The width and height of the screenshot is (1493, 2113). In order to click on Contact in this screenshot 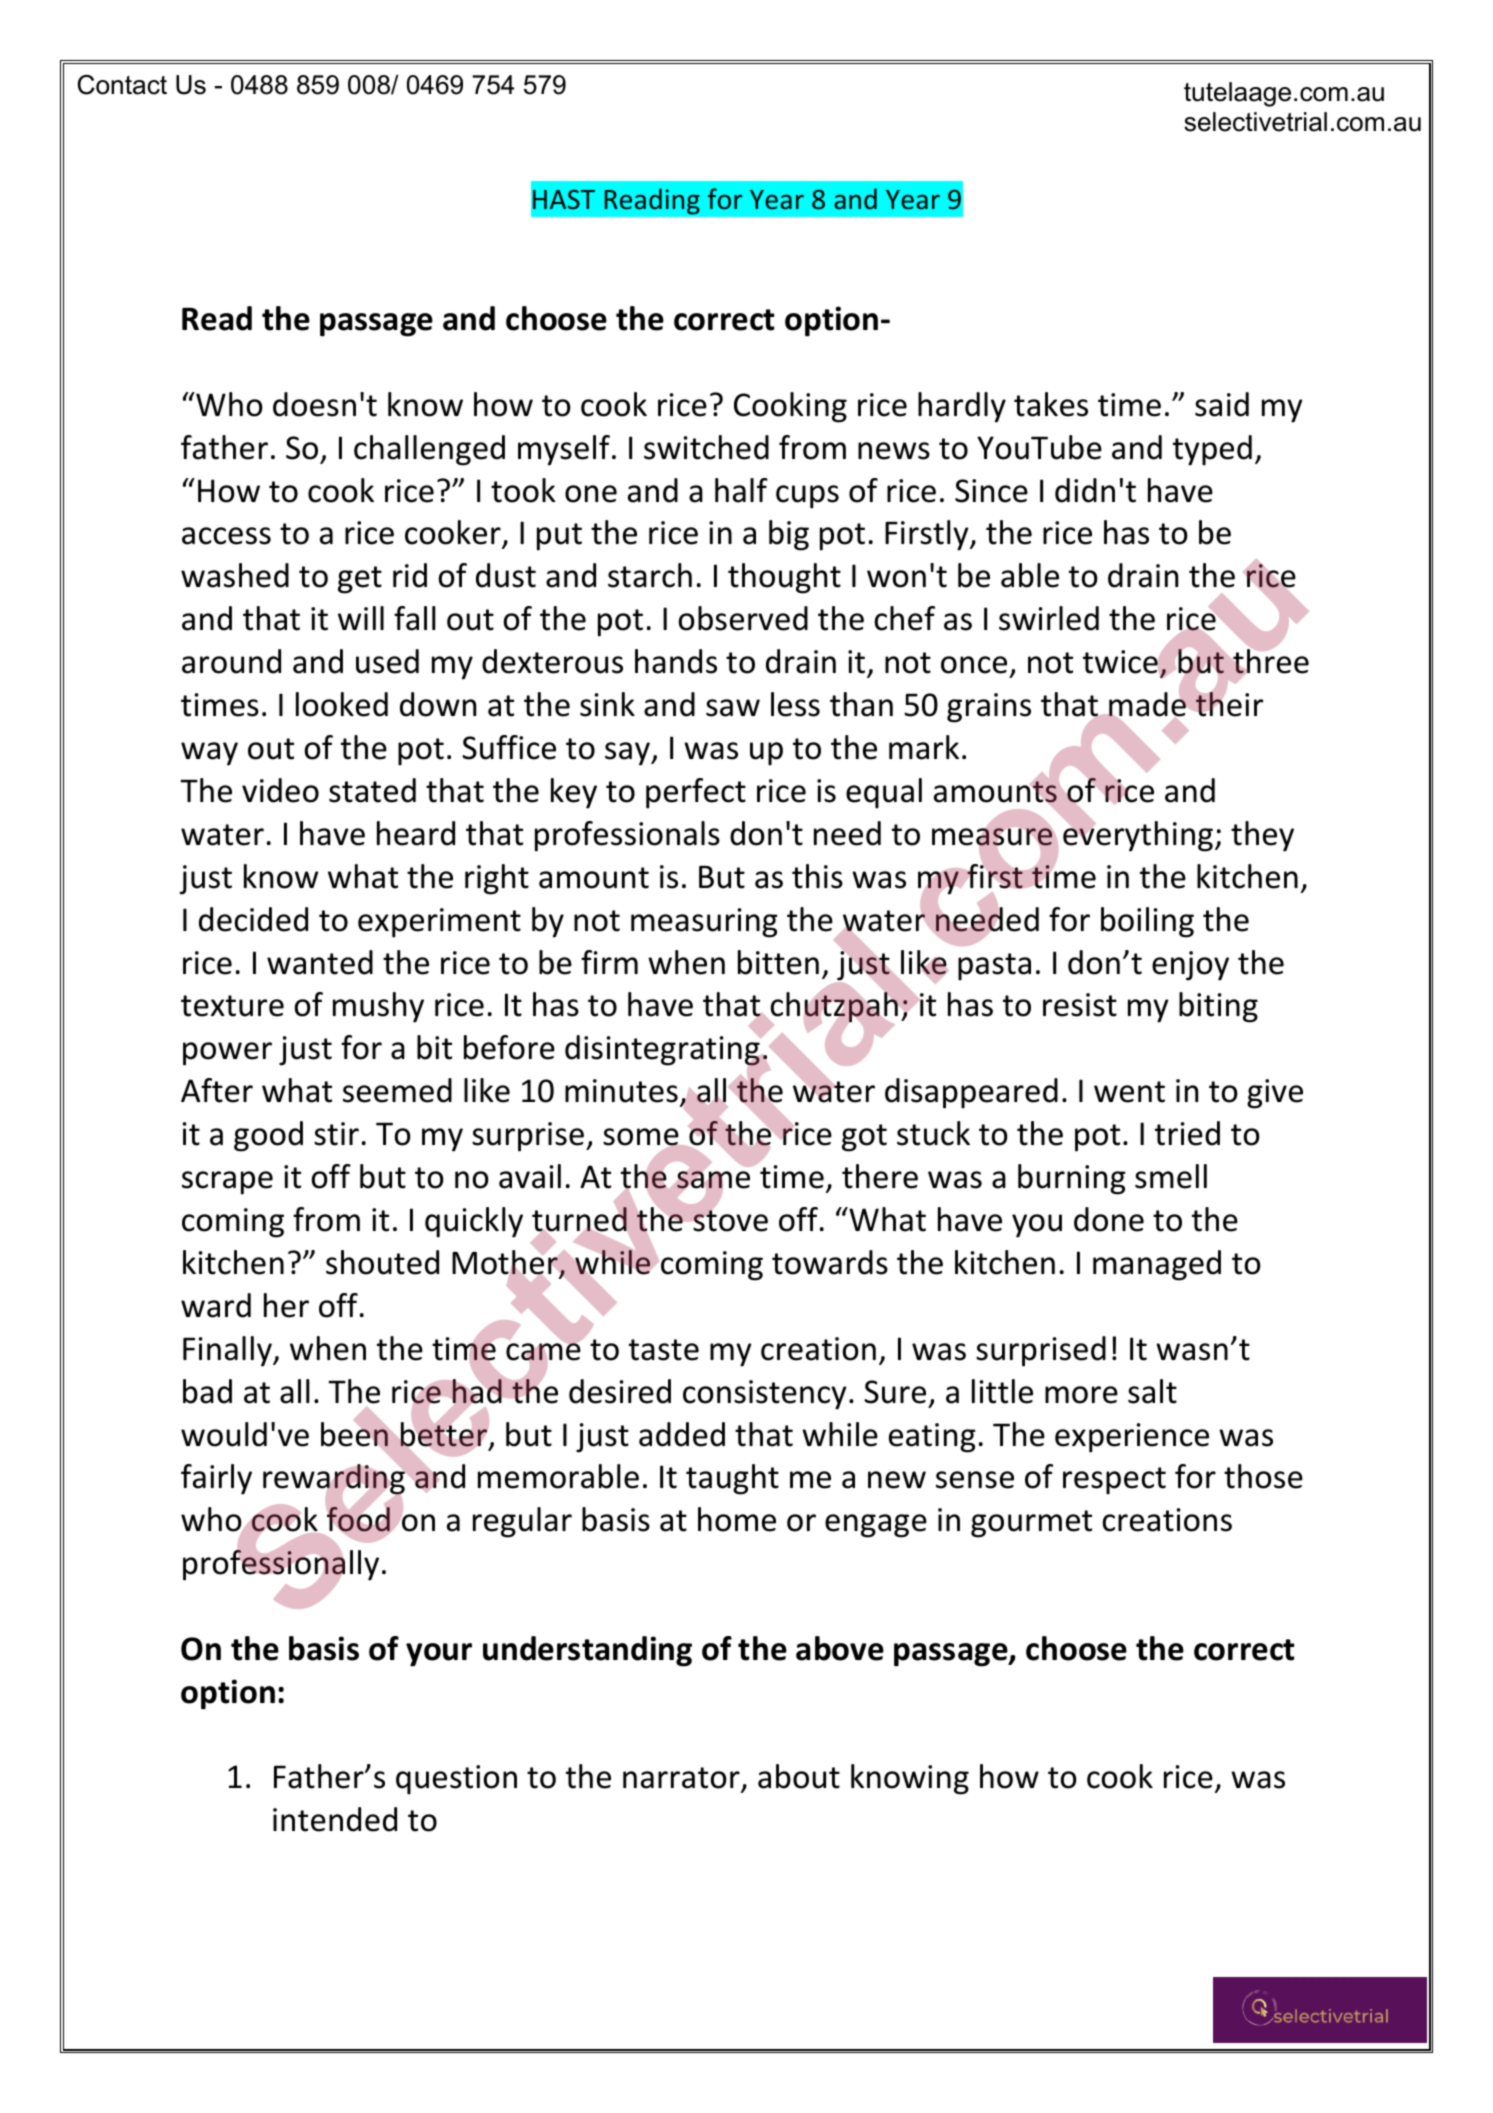, I will do `click(122, 85)`.
